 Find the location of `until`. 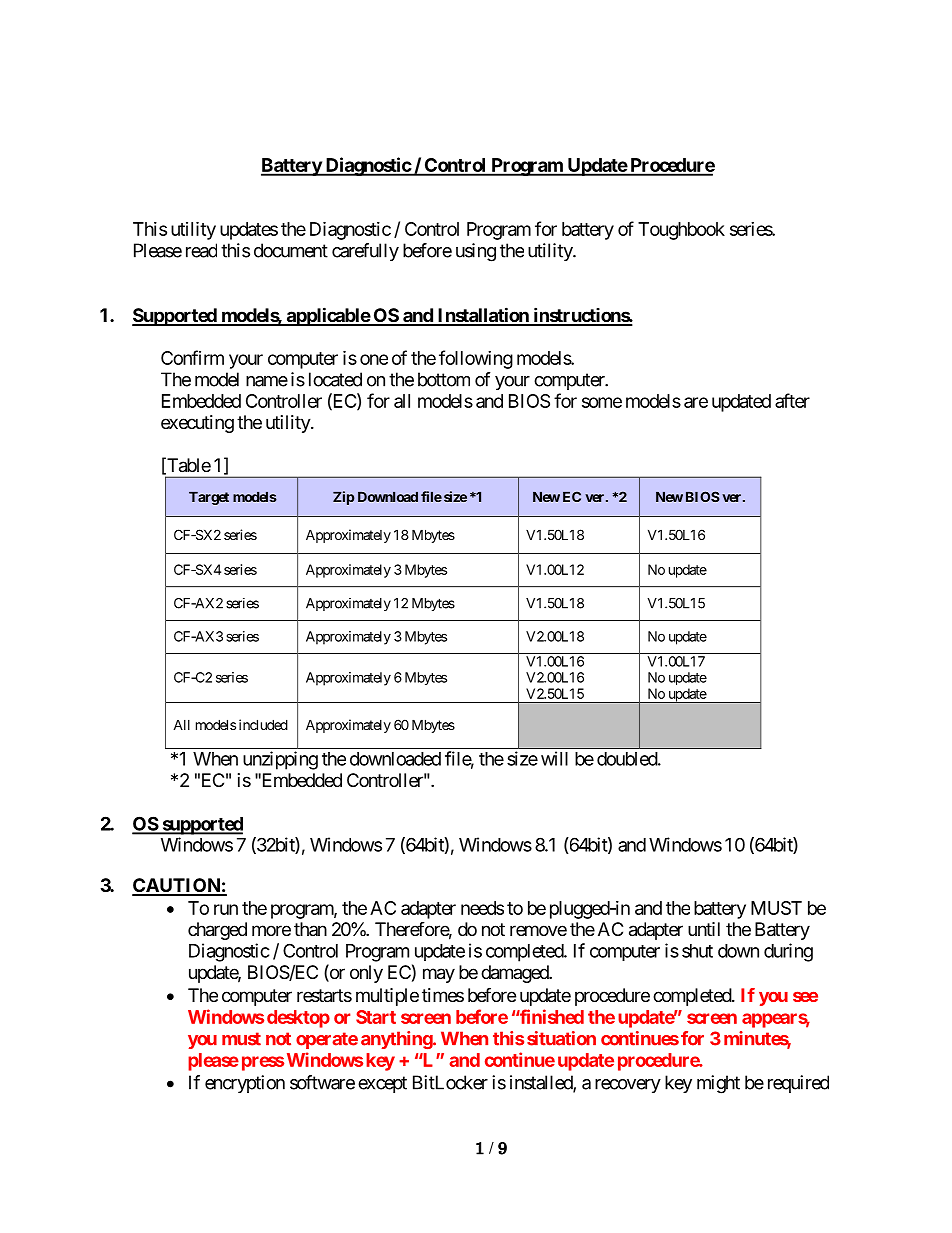

until is located at coordinates (704, 929).
